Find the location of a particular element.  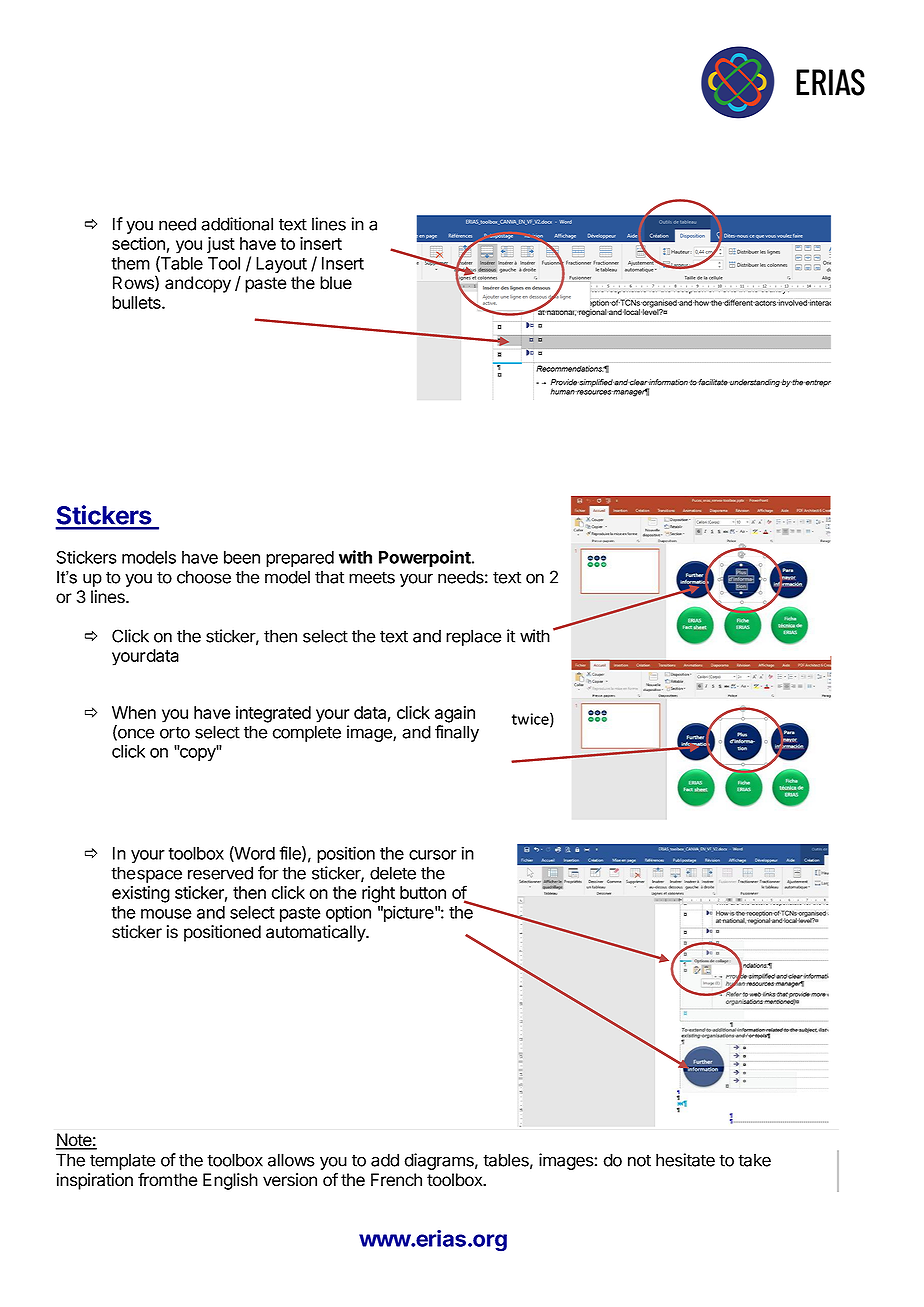

hesitate is located at coordinates (685, 1160).
